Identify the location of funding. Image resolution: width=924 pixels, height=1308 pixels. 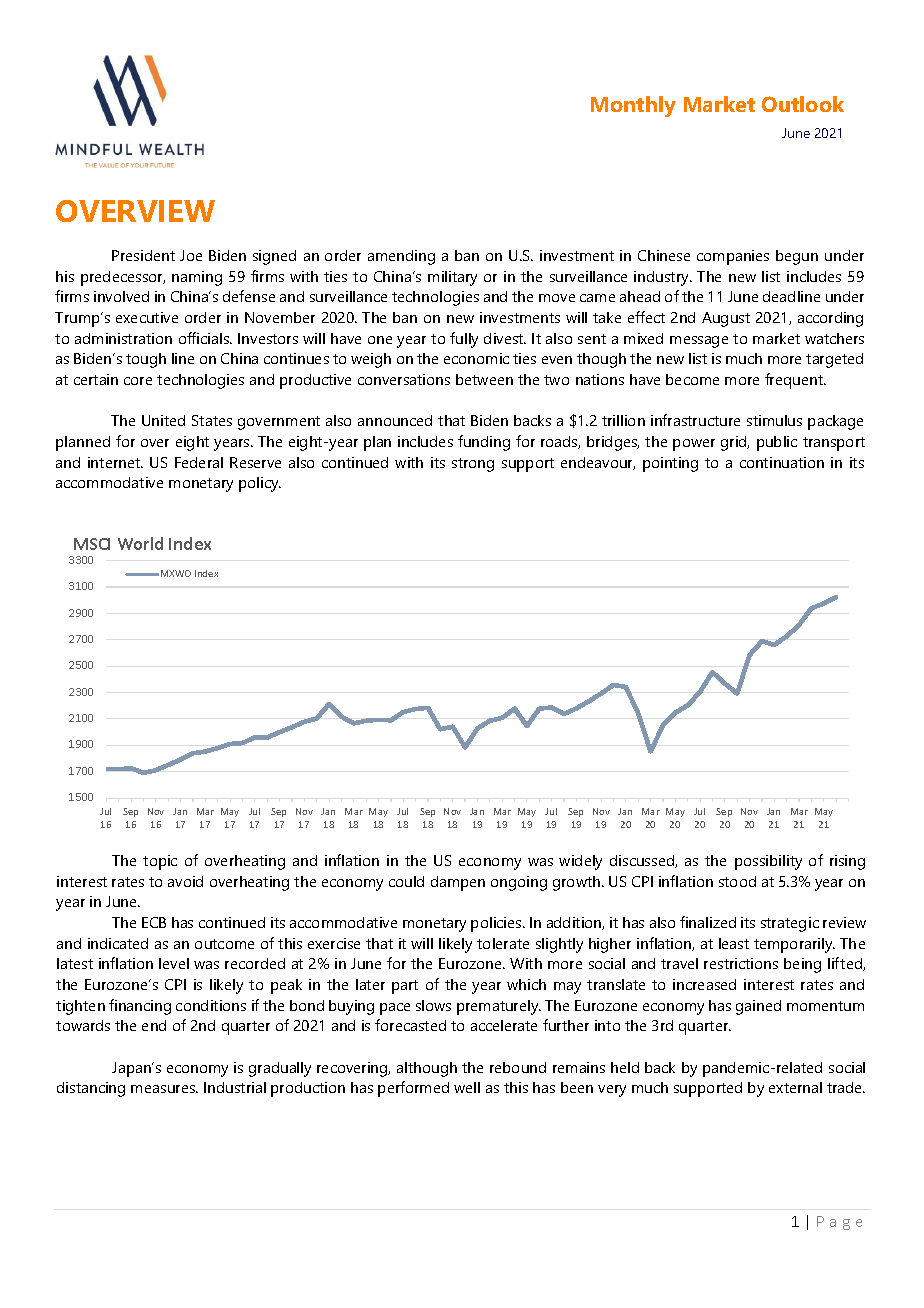
(484, 443).
